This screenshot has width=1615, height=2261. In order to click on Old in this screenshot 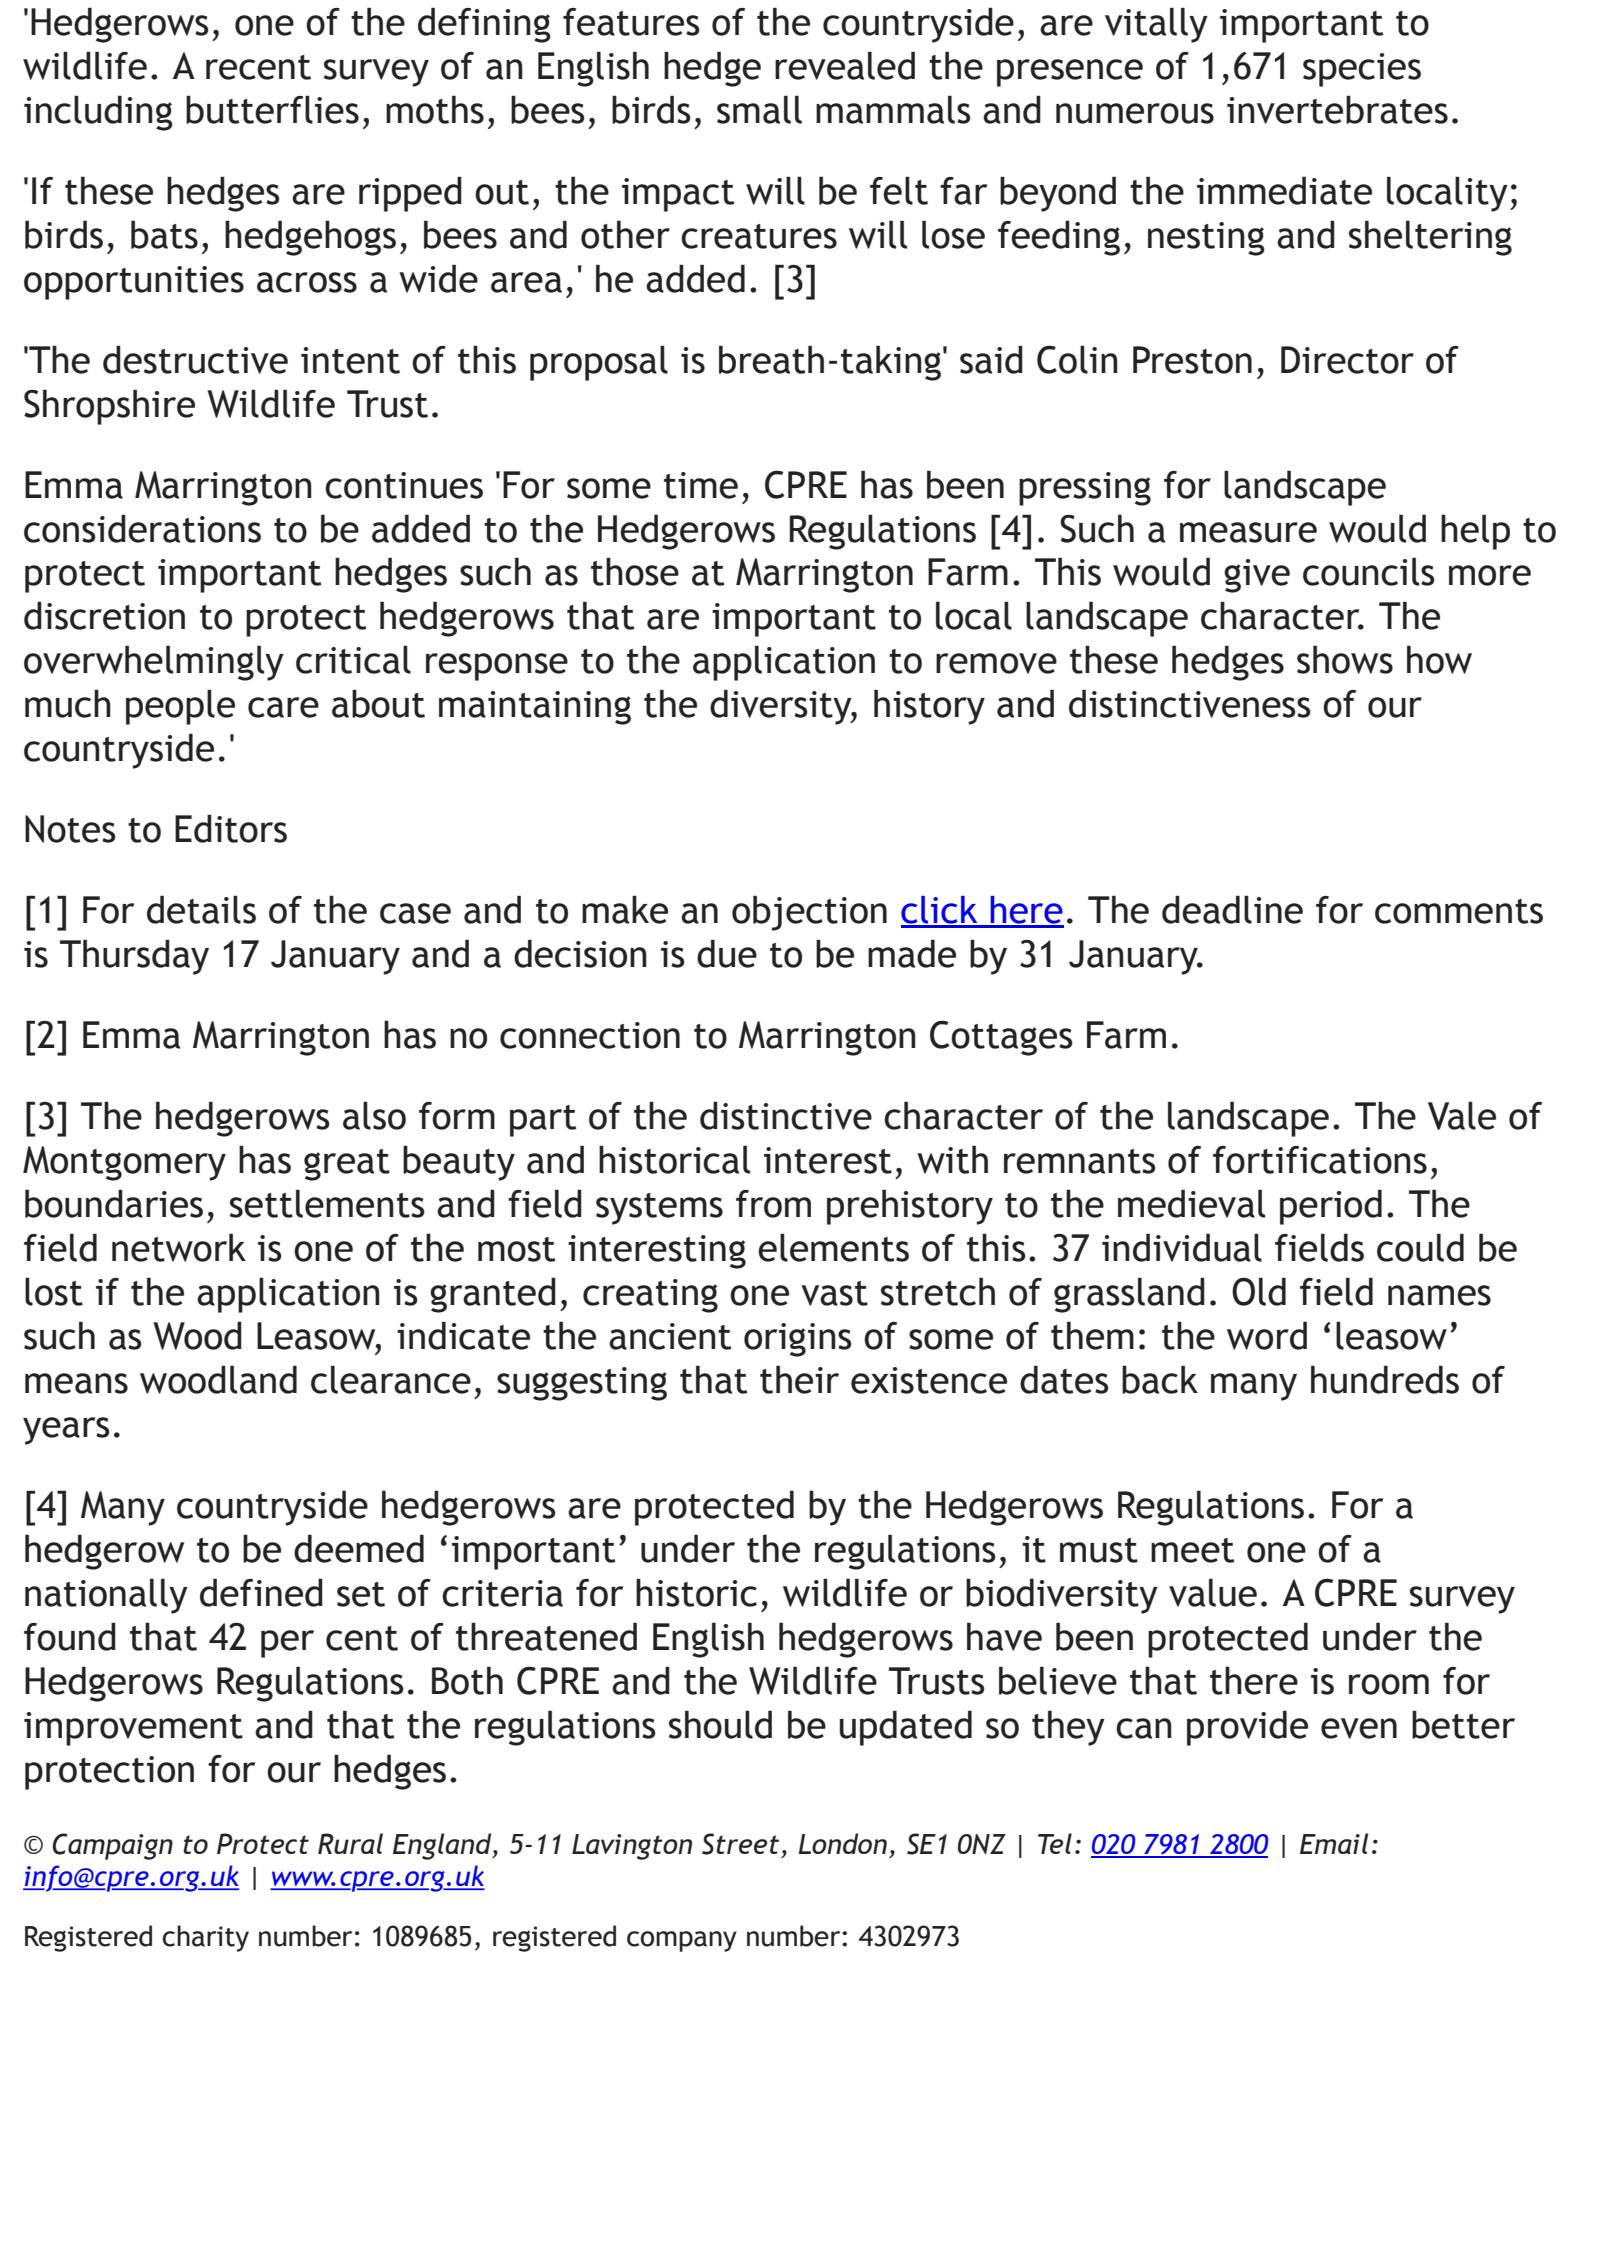, I will do `click(1259, 1291)`.
